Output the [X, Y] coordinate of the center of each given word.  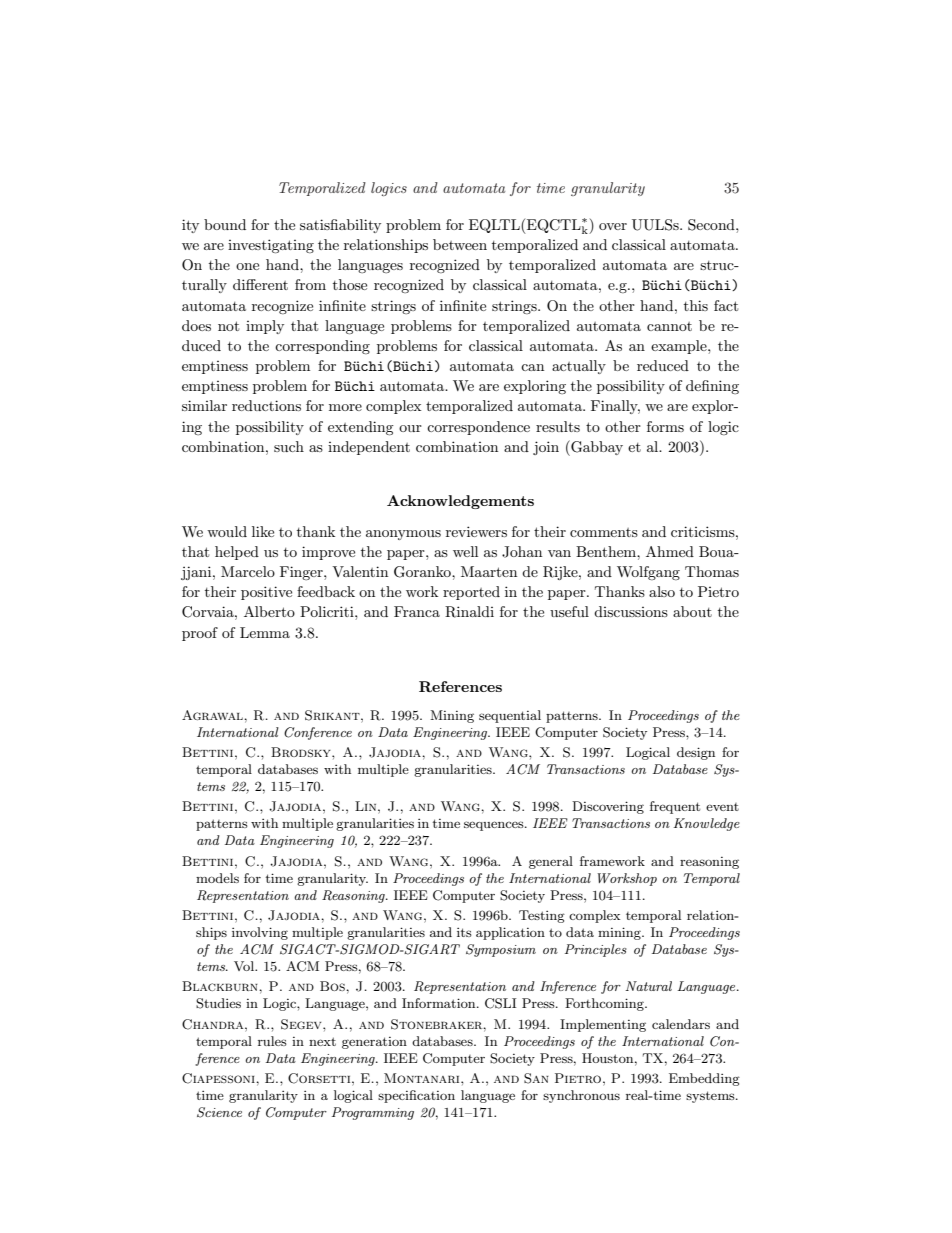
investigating [271, 246]
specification [416, 1096]
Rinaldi [469, 612]
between [460, 244]
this [696, 305]
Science [219, 1112]
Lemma [265, 632]
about [692, 611]
